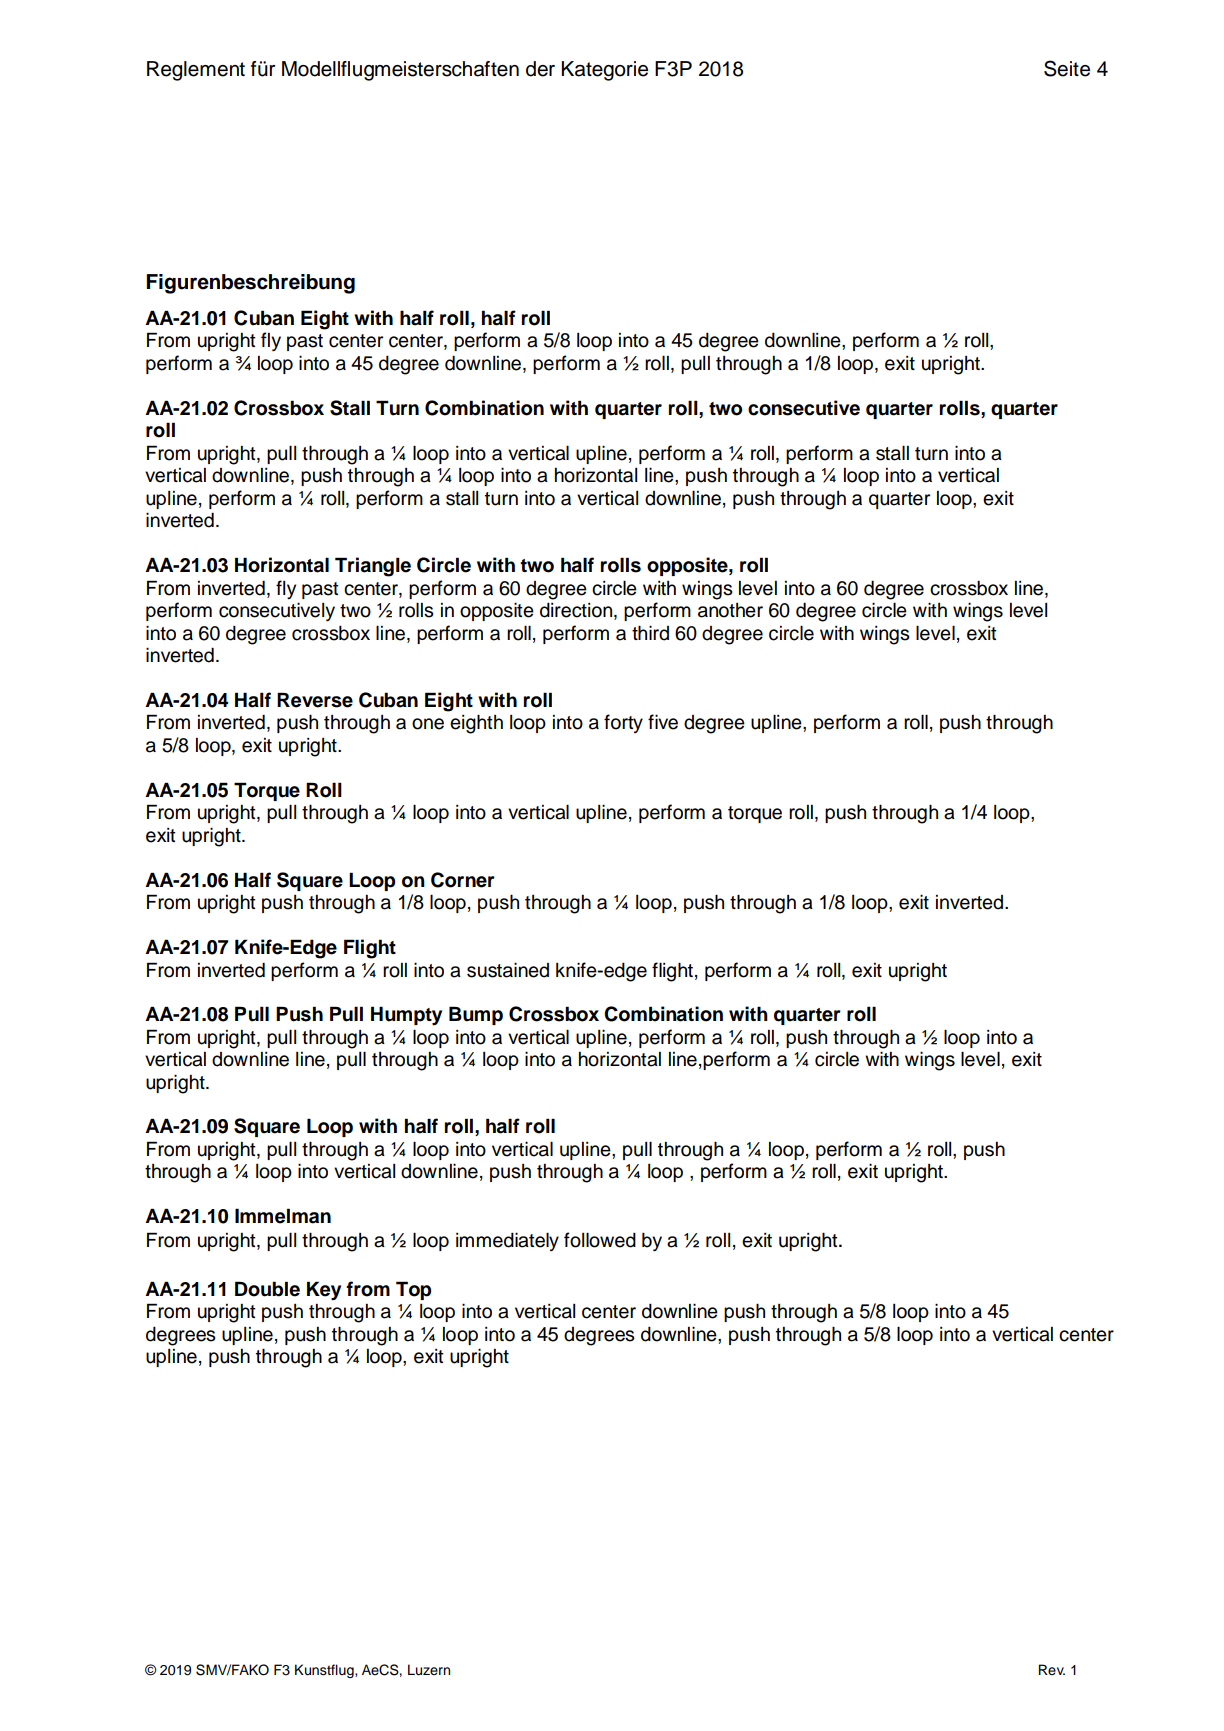 The image size is (1224, 1731). What do you see at coordinates (315, 700) in the screenshot?
I see `Reverse` at bounding box center [315, 700].
